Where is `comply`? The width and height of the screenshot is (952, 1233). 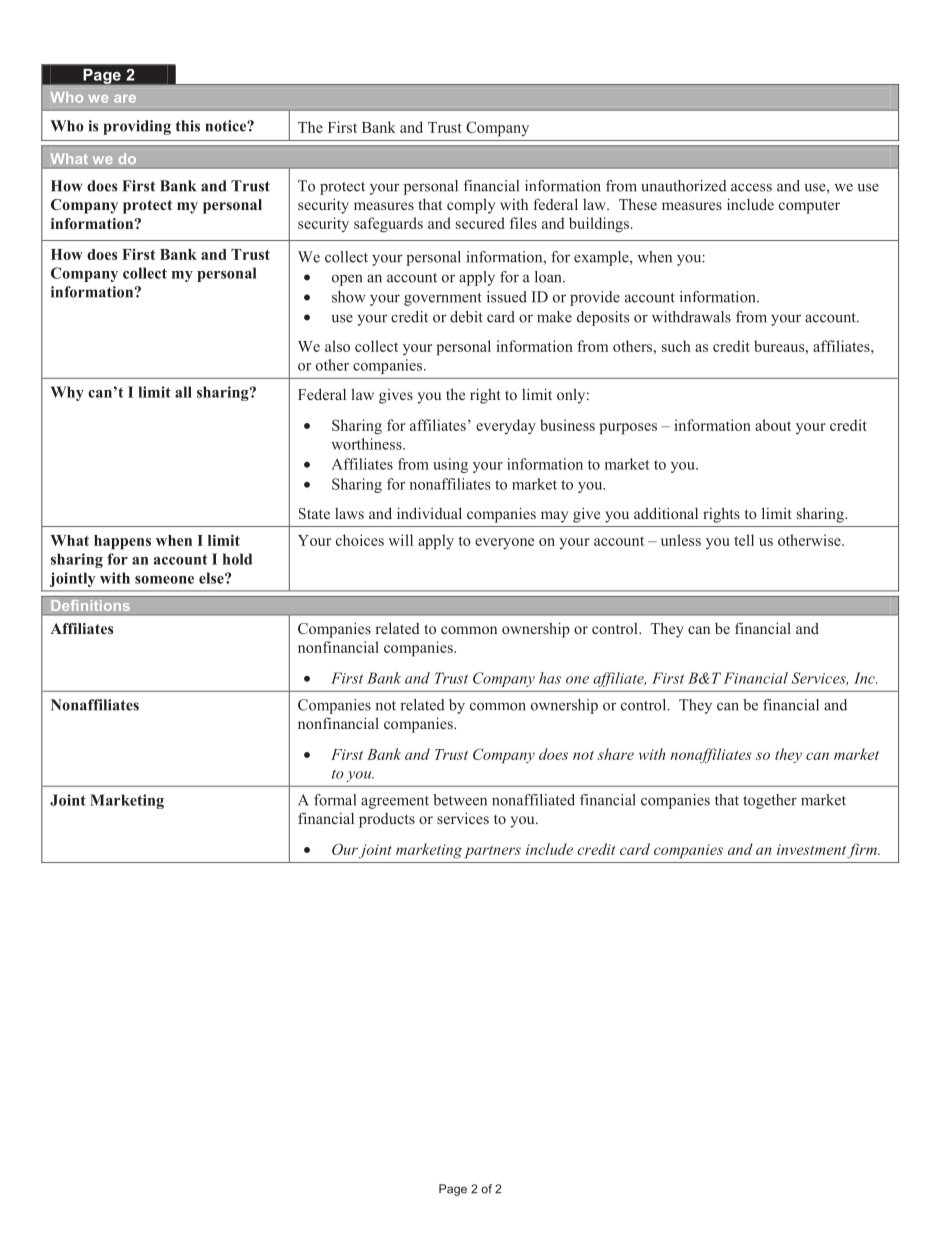
comply is located at coordinates (471, 206).
